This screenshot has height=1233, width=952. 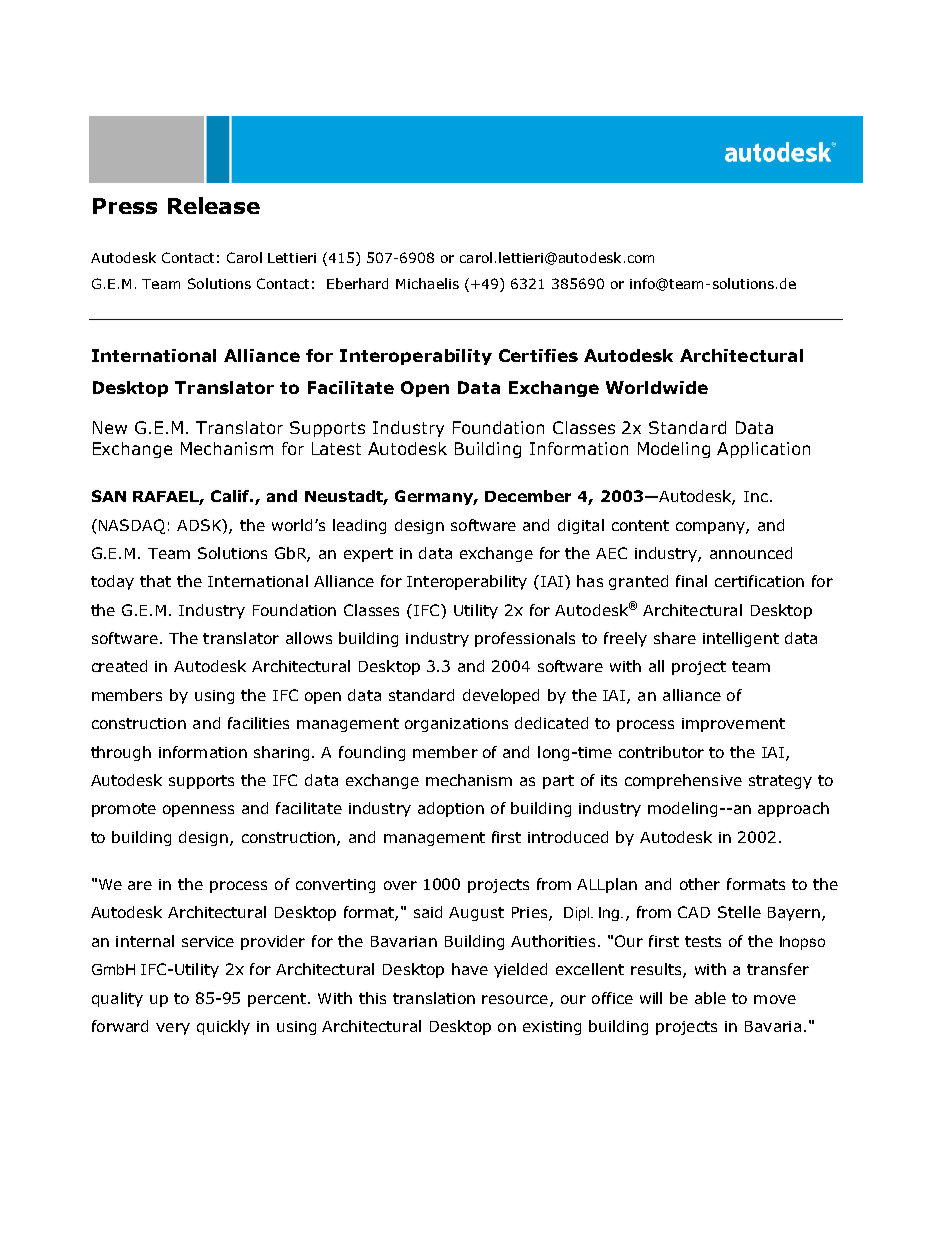 I want to click on Eberhard, so click(x=357, y=283).
